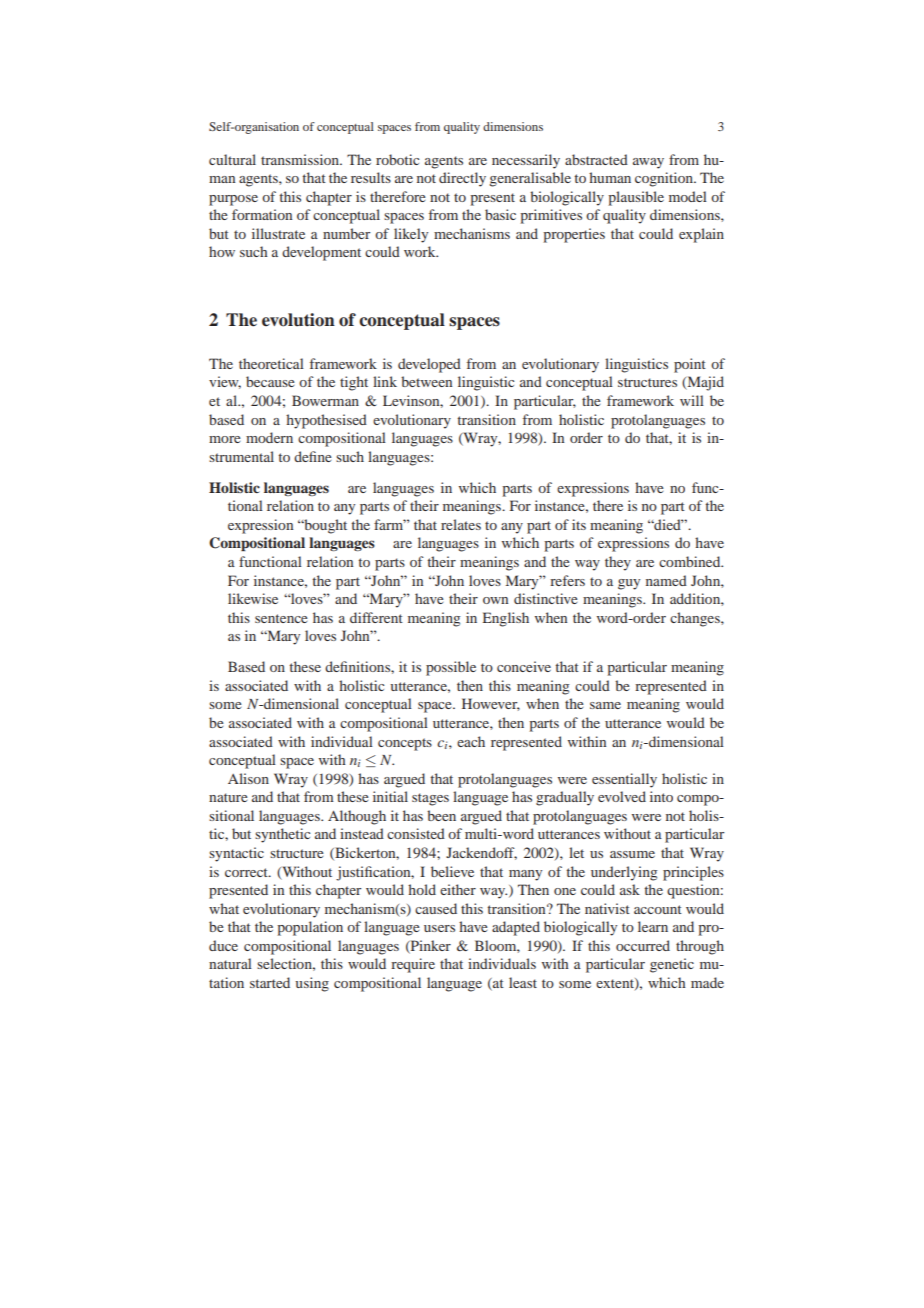  Describe the element at coordinates (462, 179) in the page. I see `directly` at that location.
